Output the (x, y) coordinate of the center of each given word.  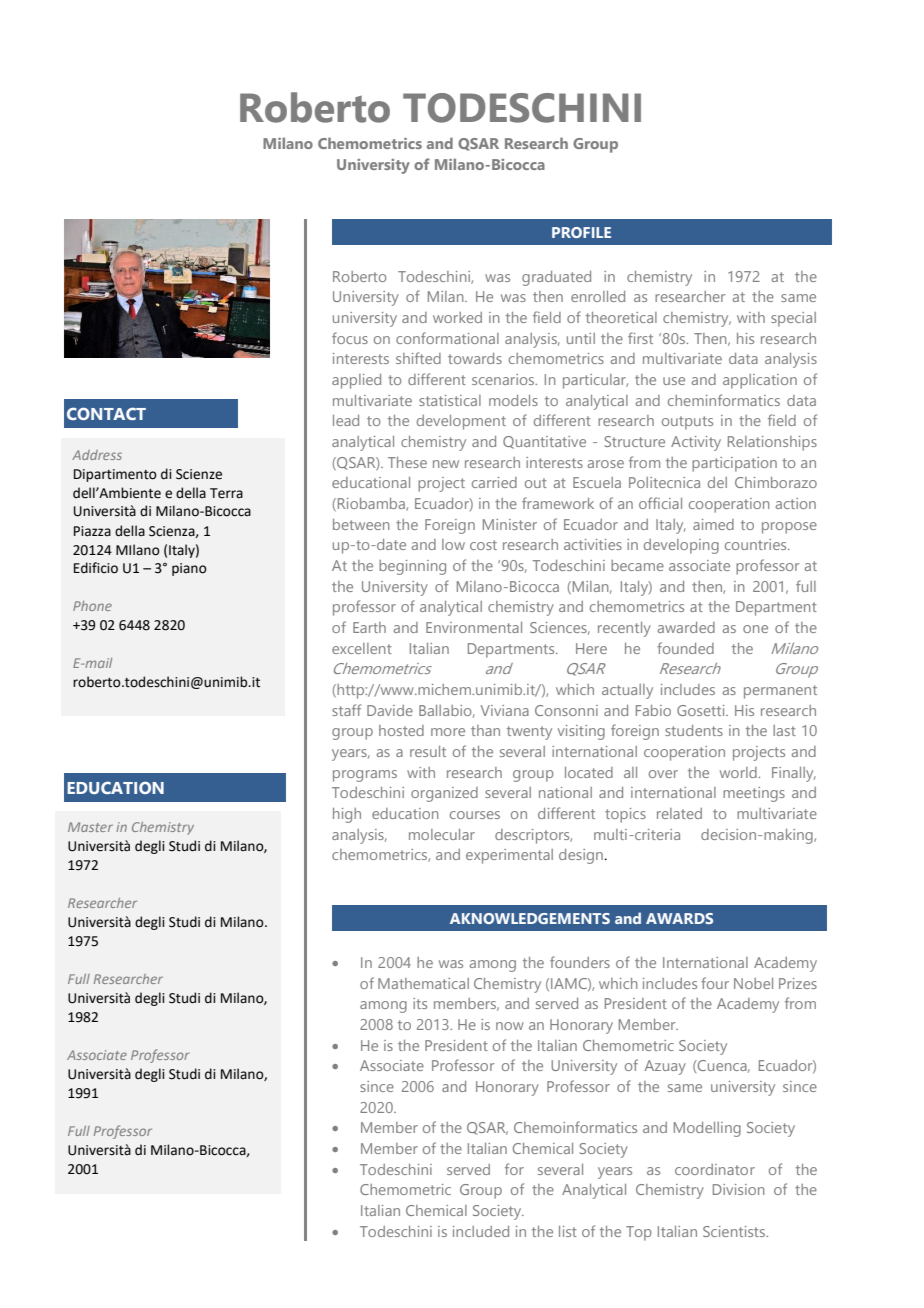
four (715, 983)
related (679, 813)
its (420, 1003)
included (481, 1231)
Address (97, 455)
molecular (442, 834)
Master (90, 827)
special (793, 319)
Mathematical (423, 983)
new (446, 464)
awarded (686, 627)
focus (350, 338)
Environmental (474, 627)
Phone (92, 606)
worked (457, 317)
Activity (696, 443)
